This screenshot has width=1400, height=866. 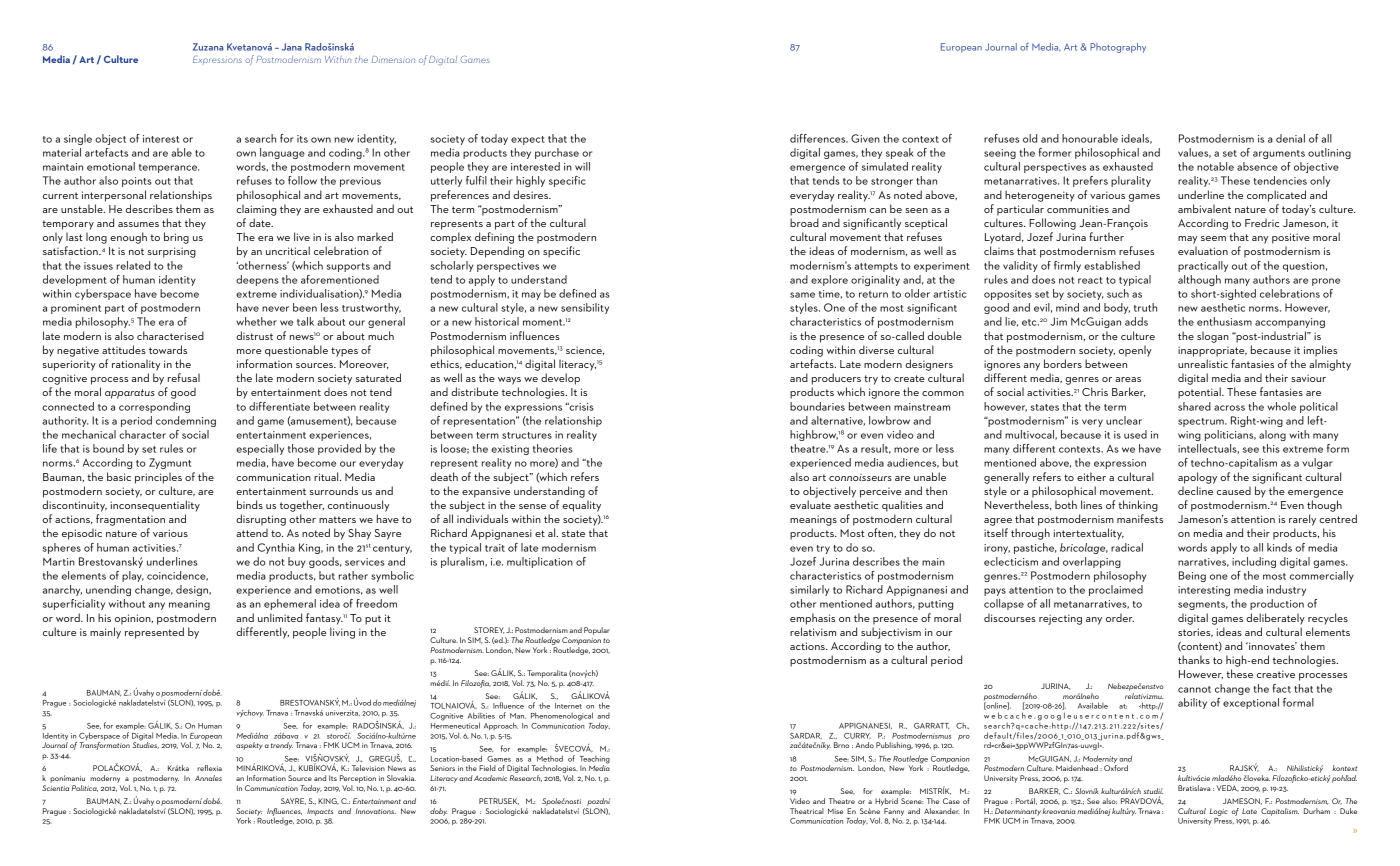 What do you see at coordinates (1202, 422) in the screenshot?
I see `spectrum` at bounding box center [1202, 422].
